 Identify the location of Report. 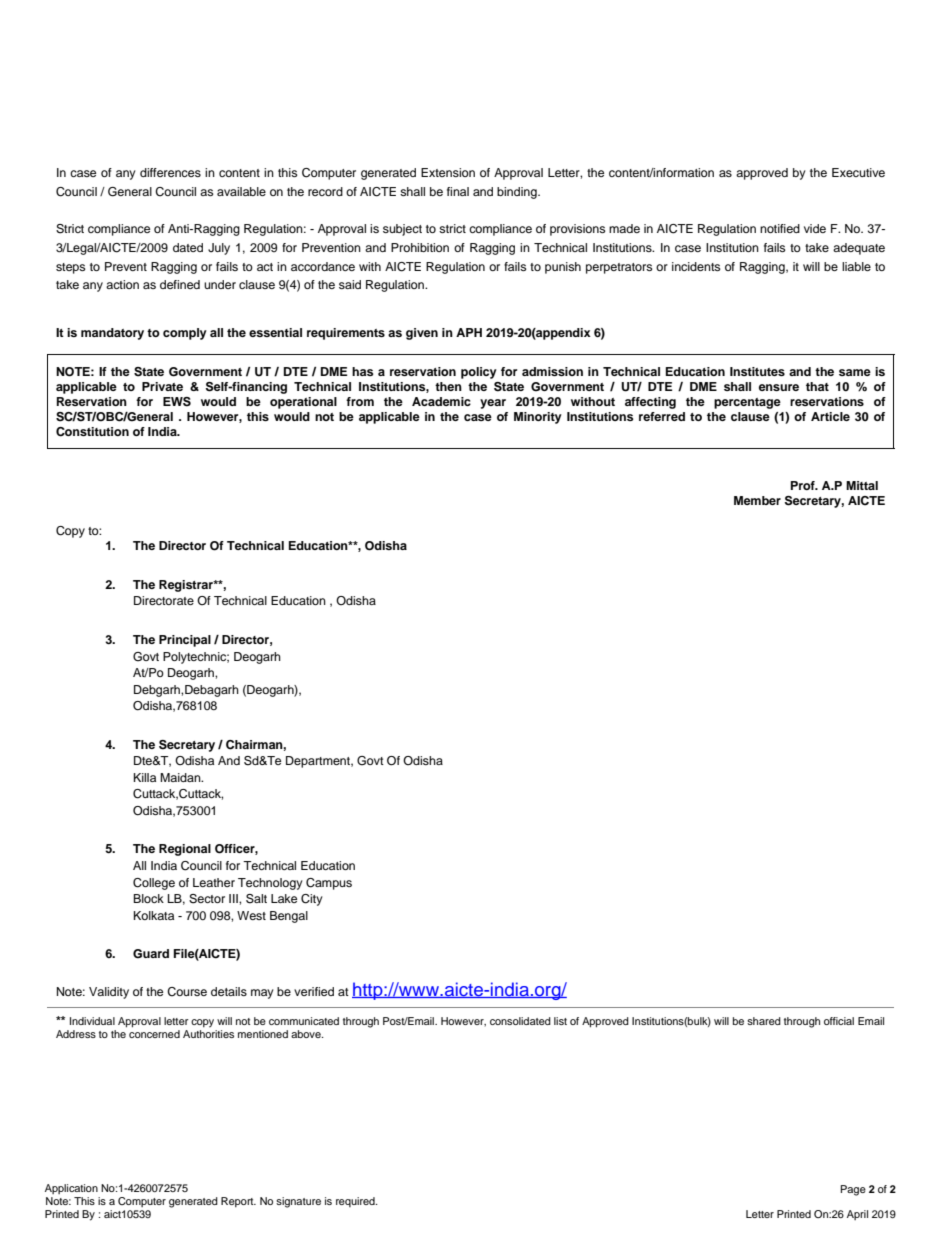
(238, 1202).
